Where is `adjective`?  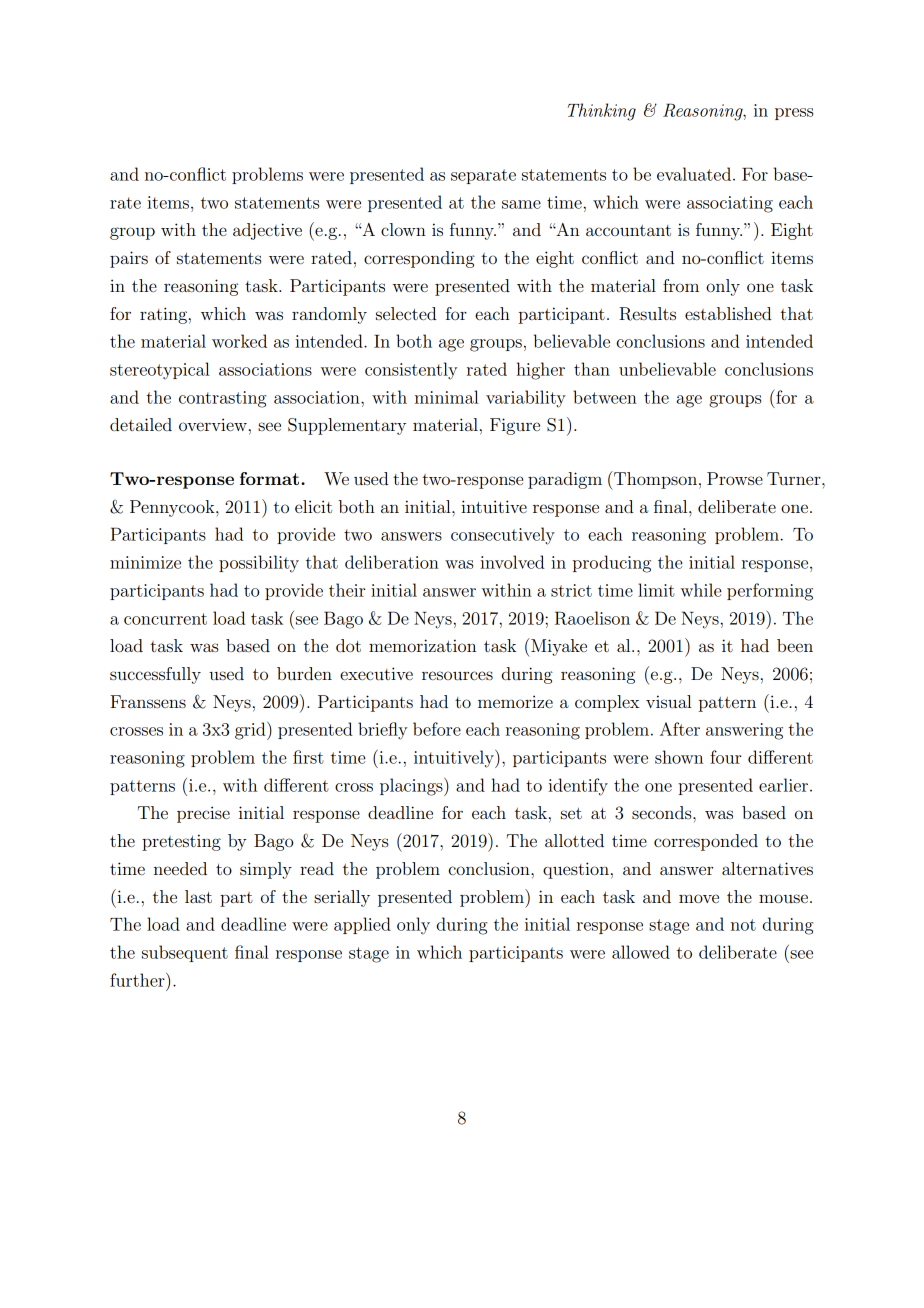 adjective is located at coordinates (267, 231).
